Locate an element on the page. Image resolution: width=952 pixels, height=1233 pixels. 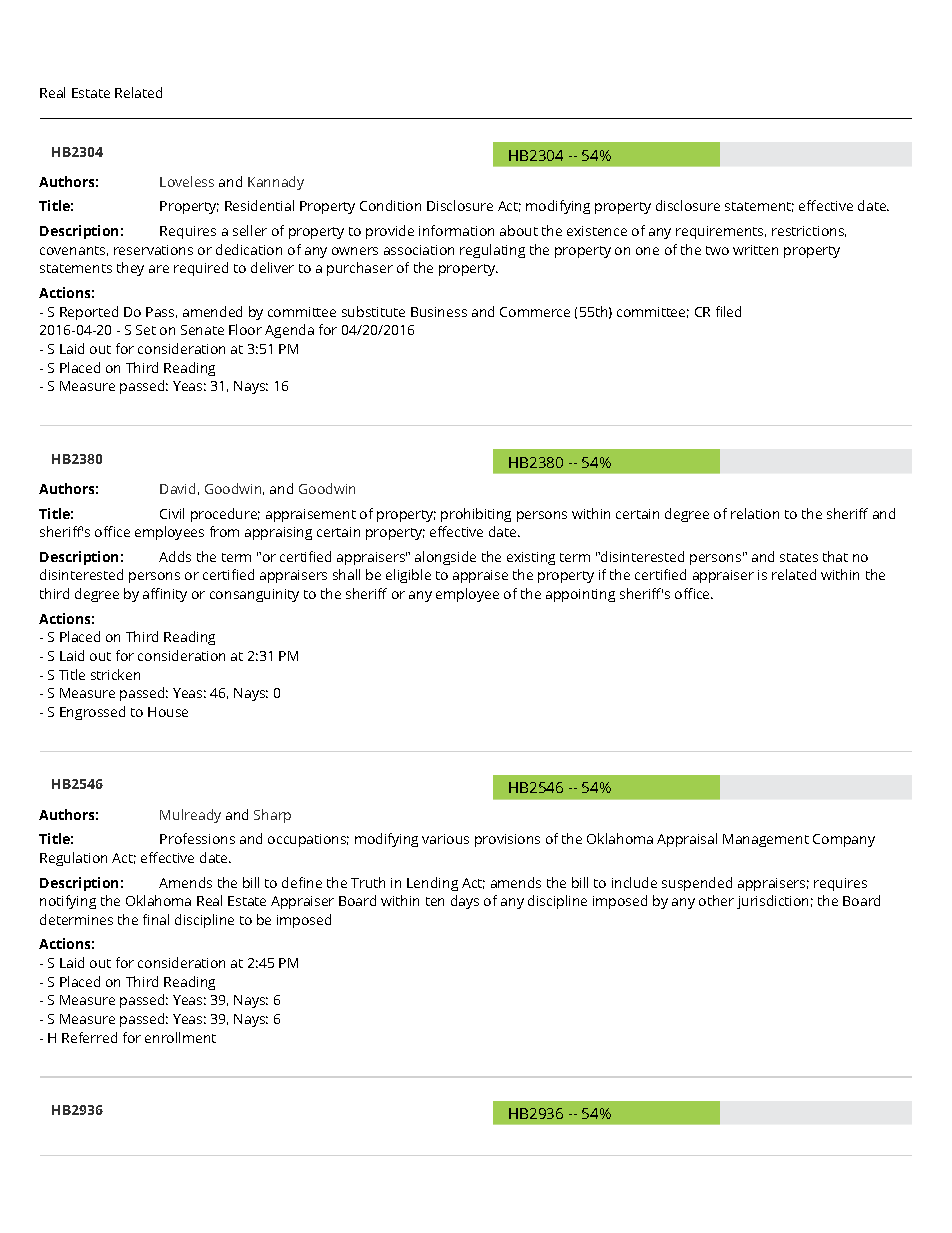
Management is located at coordinates (766, 840).
